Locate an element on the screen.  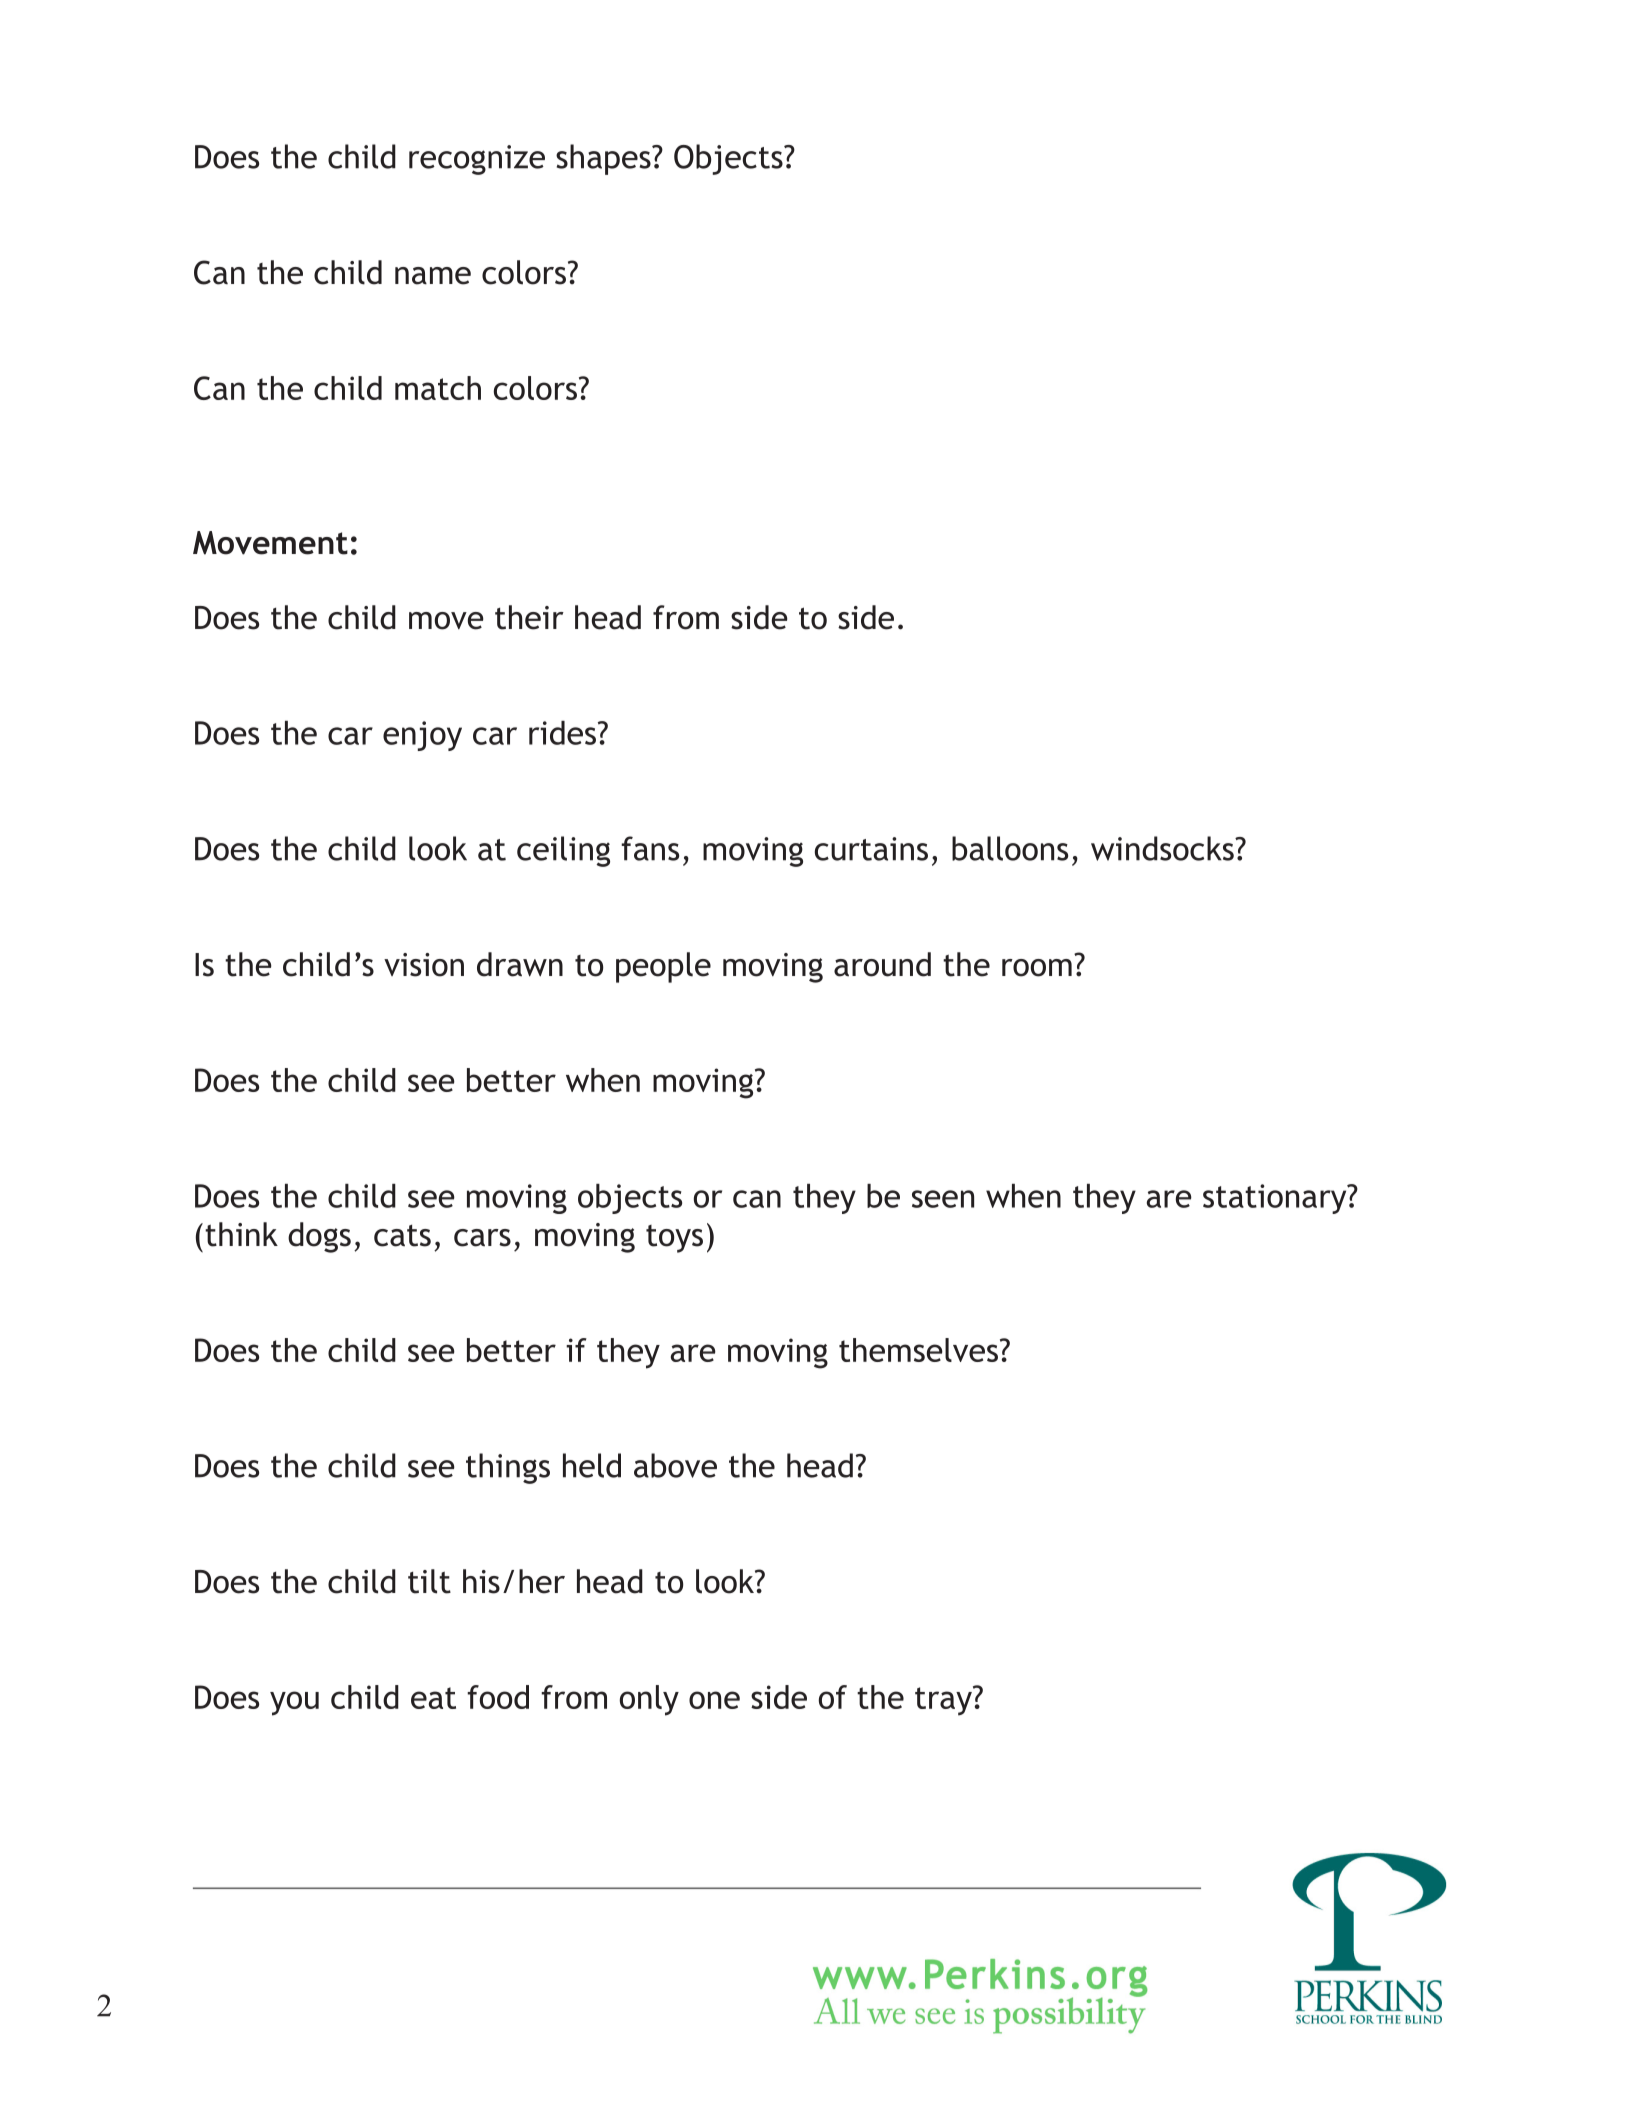
one is located at coordinates (714, 1700).
